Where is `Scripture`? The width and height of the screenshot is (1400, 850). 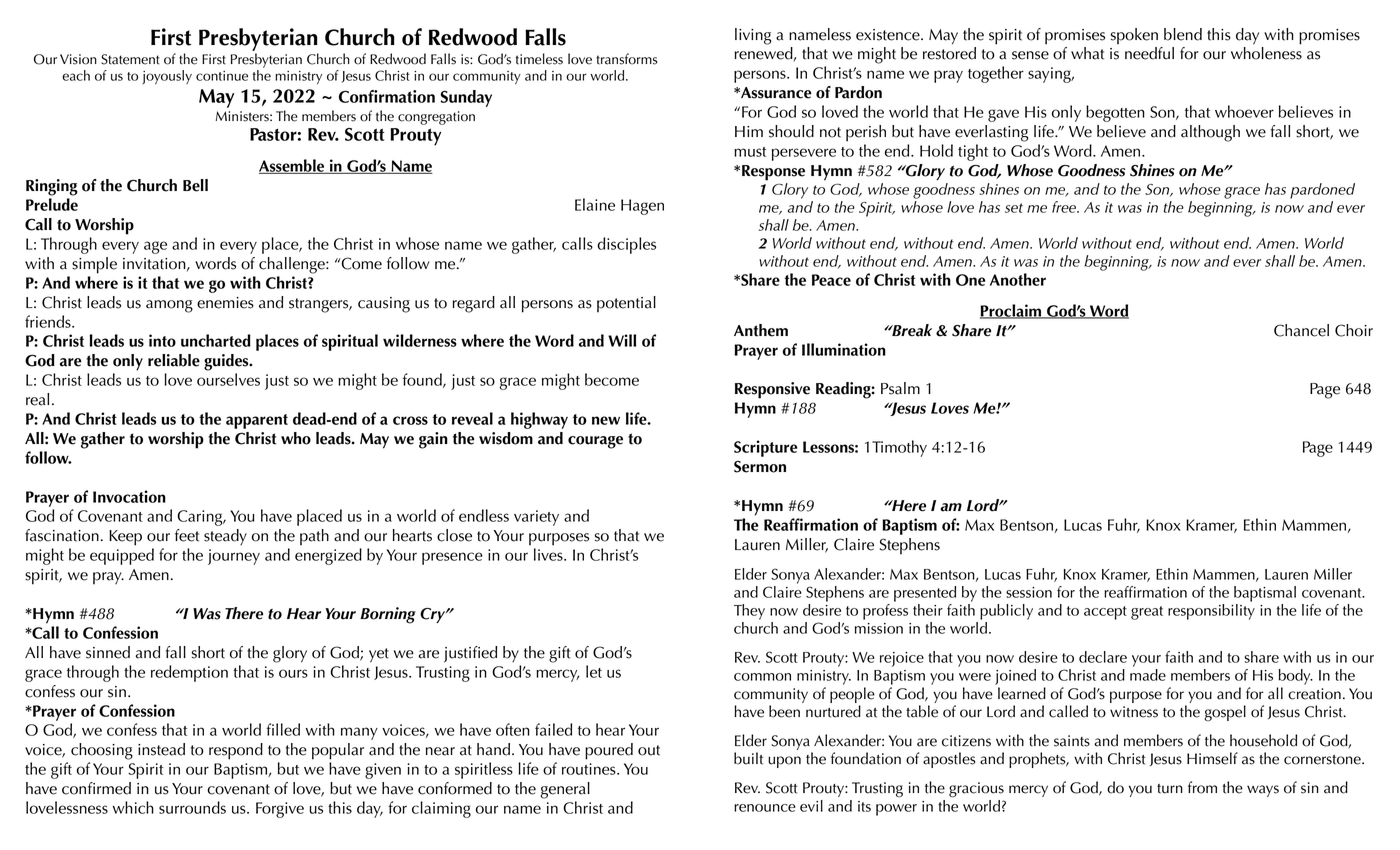 Scripture is located at coordinates (765, 448).
